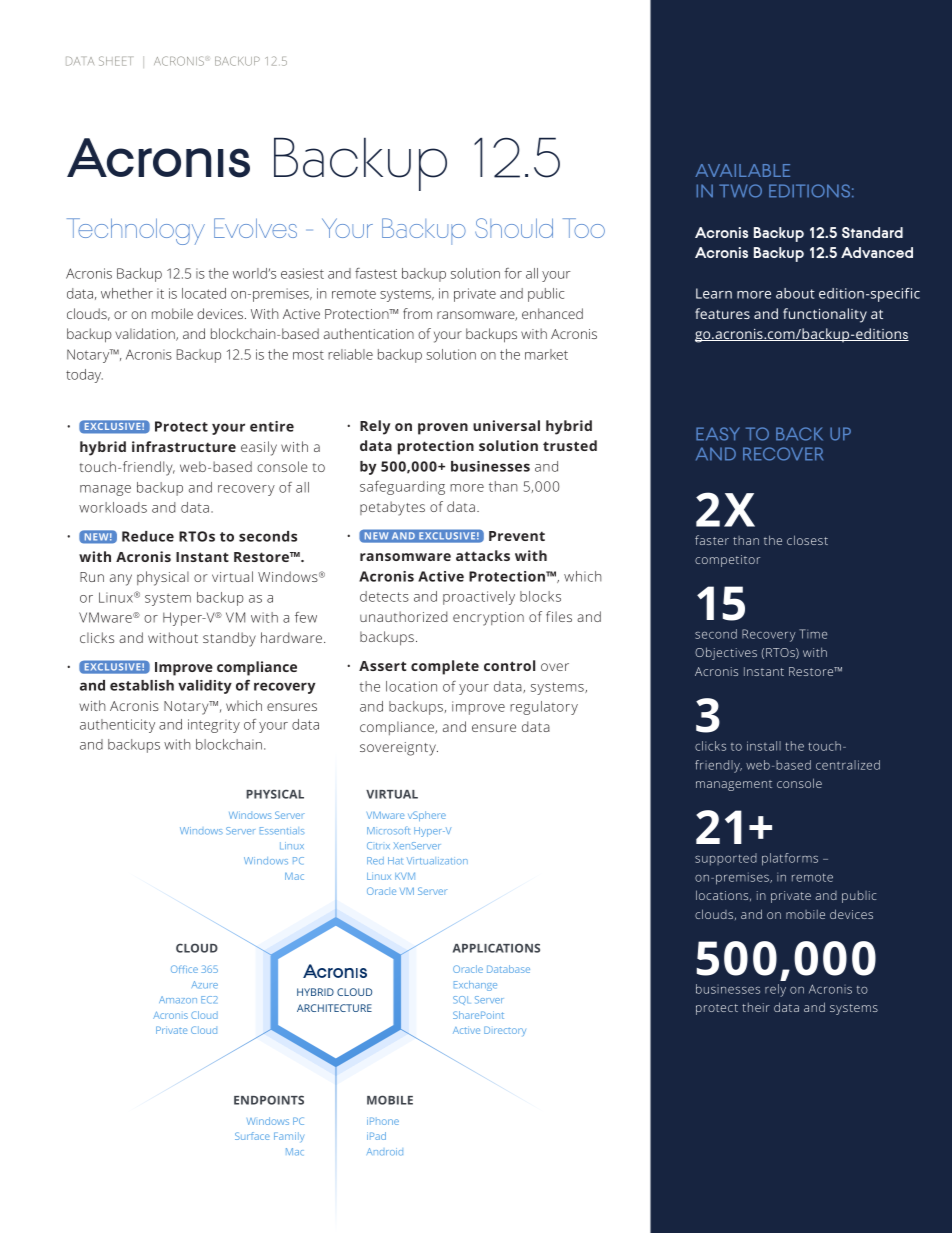 The image size is (952, 1233). Describe the element at coordinates (813, 634) in the page. I see `Time` at that location.
